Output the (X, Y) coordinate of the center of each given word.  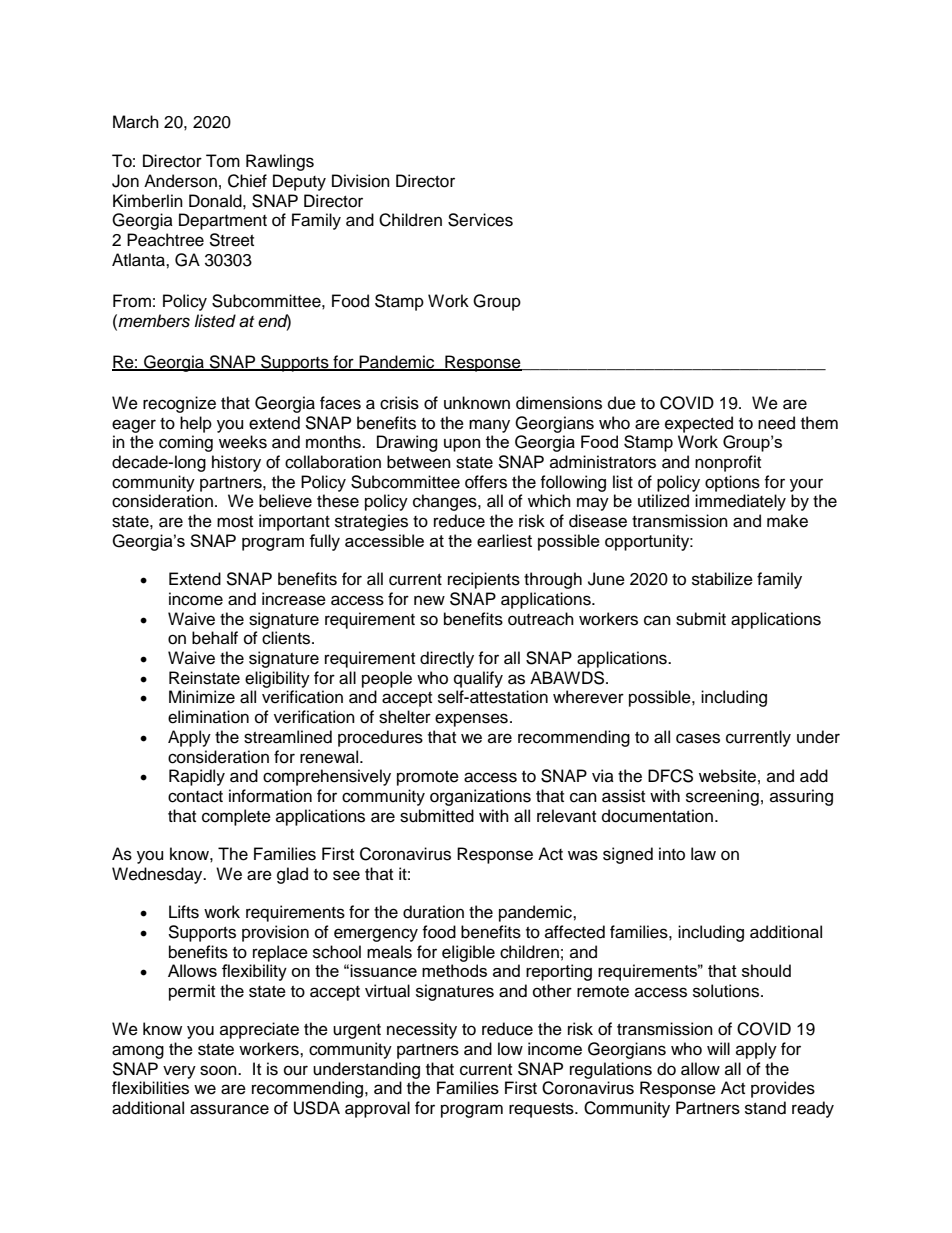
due (622, 403)
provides (783, 1089)
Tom (223, 161)
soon (219, 1070)
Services (480, 220)
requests (542, 1110)
